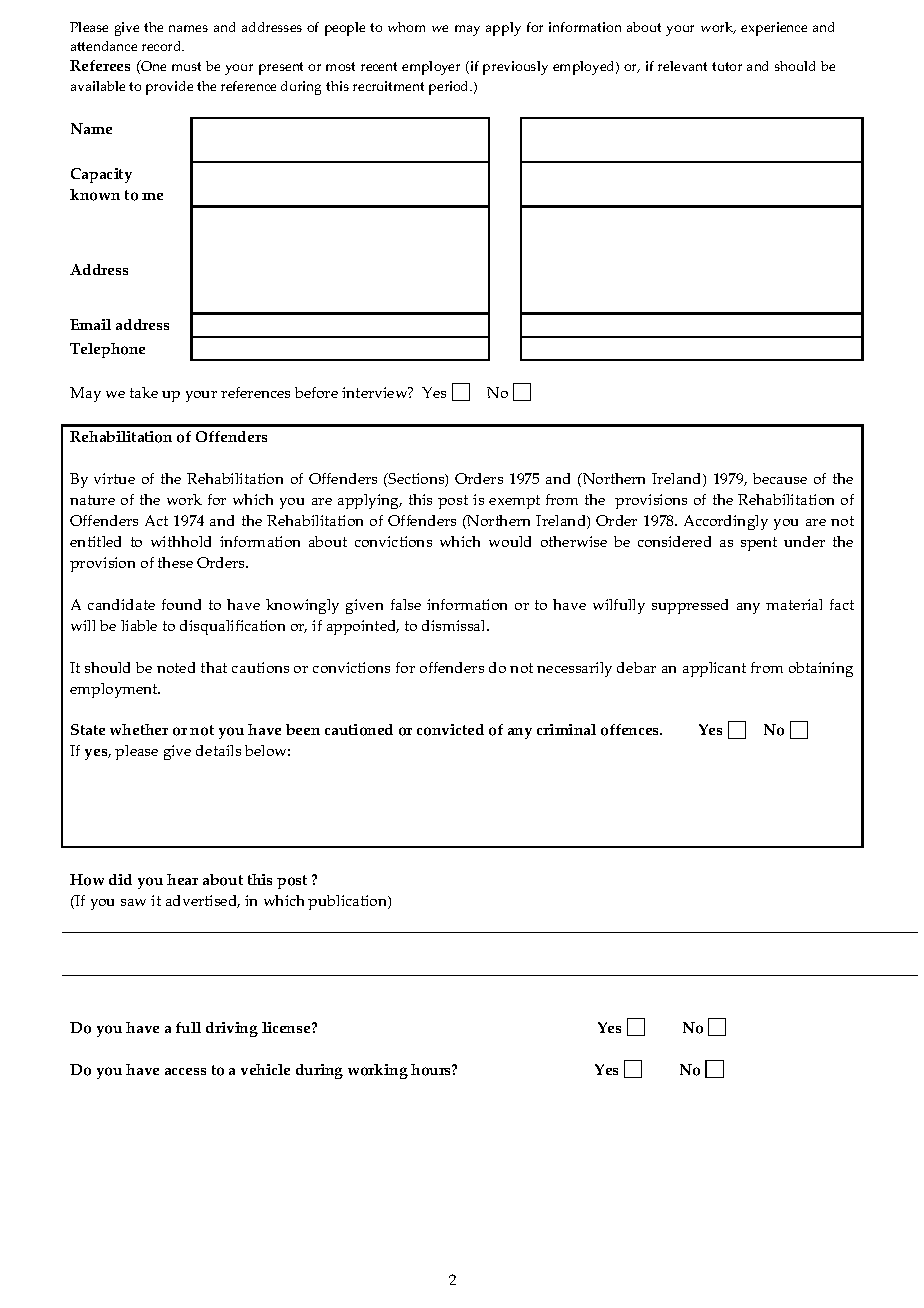  Describe the element at coordinates (727, 66) in the document. I see `tutor` at that location.
